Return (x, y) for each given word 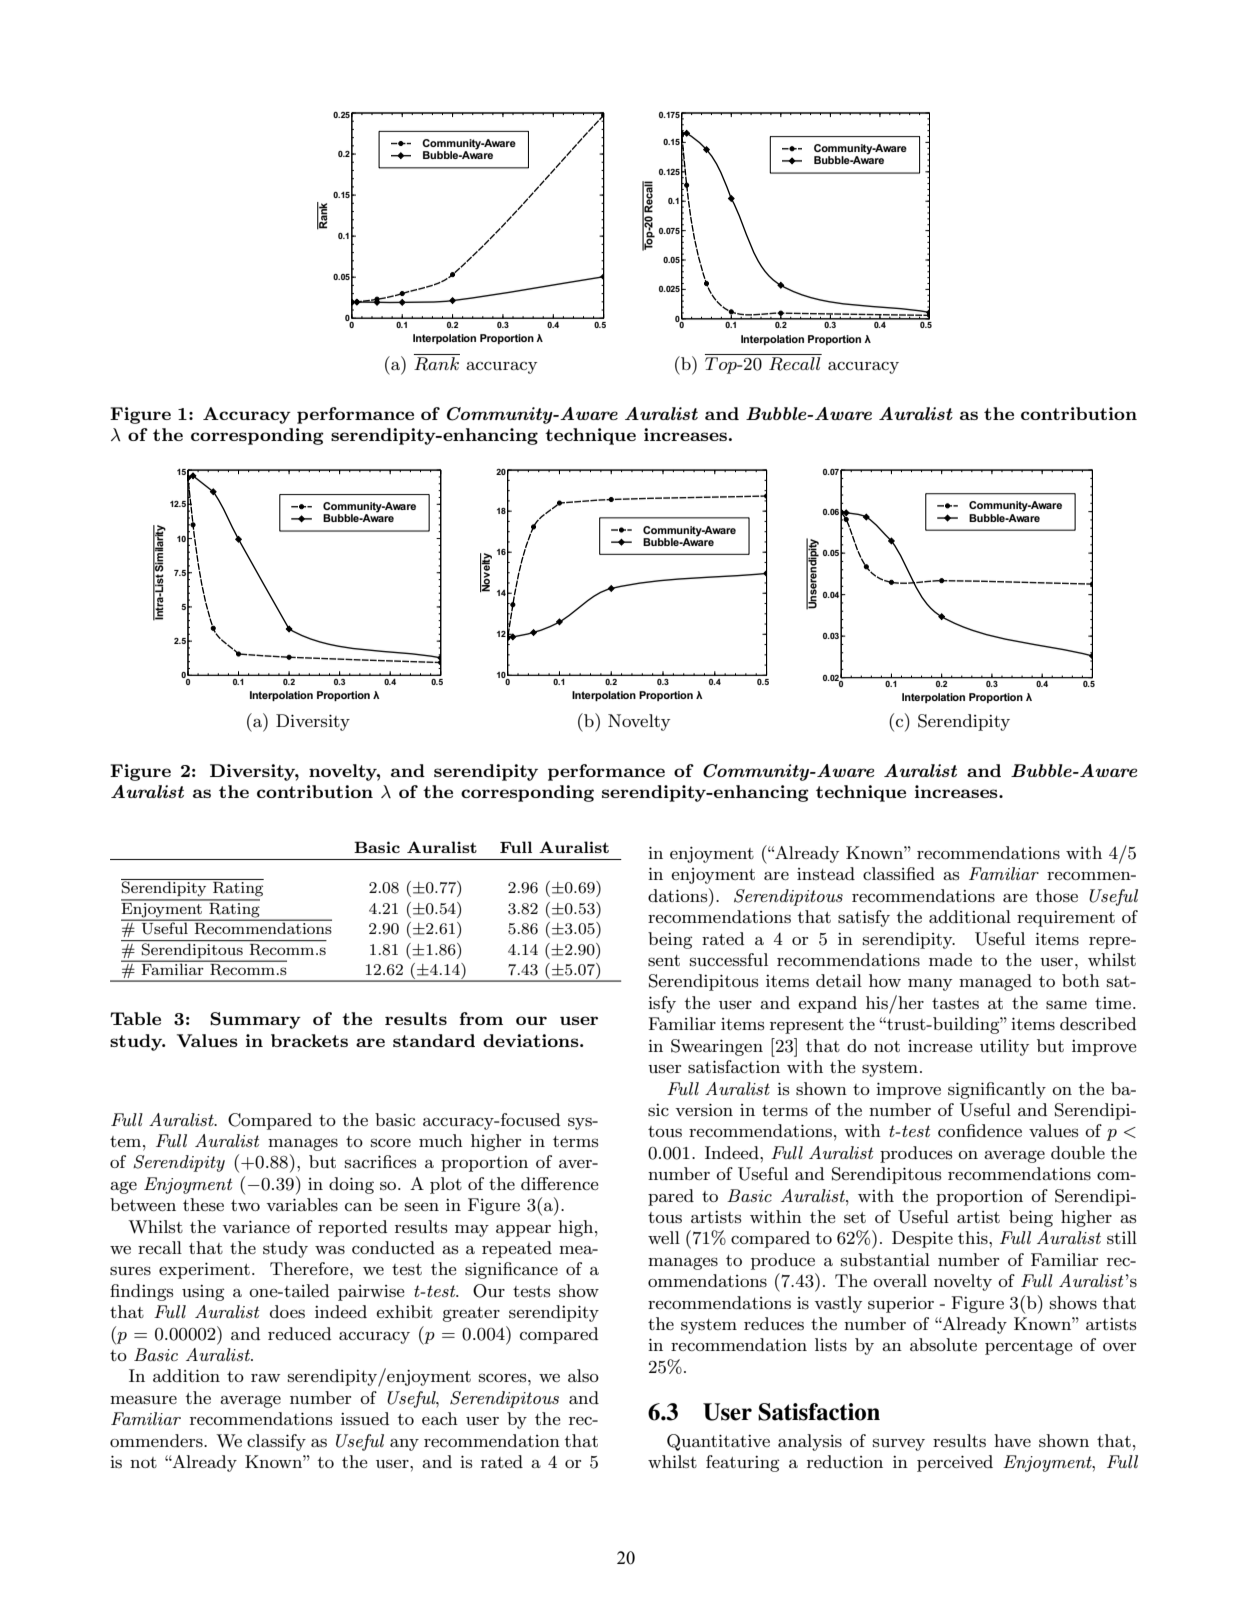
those (1056, 896)
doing (351, 1185)
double (1078, 1152)
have (1012, 1440)
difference (559, 1183)
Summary (255, 1020)
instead (826, 873)
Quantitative (718, 1442)
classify (276, 1442)
